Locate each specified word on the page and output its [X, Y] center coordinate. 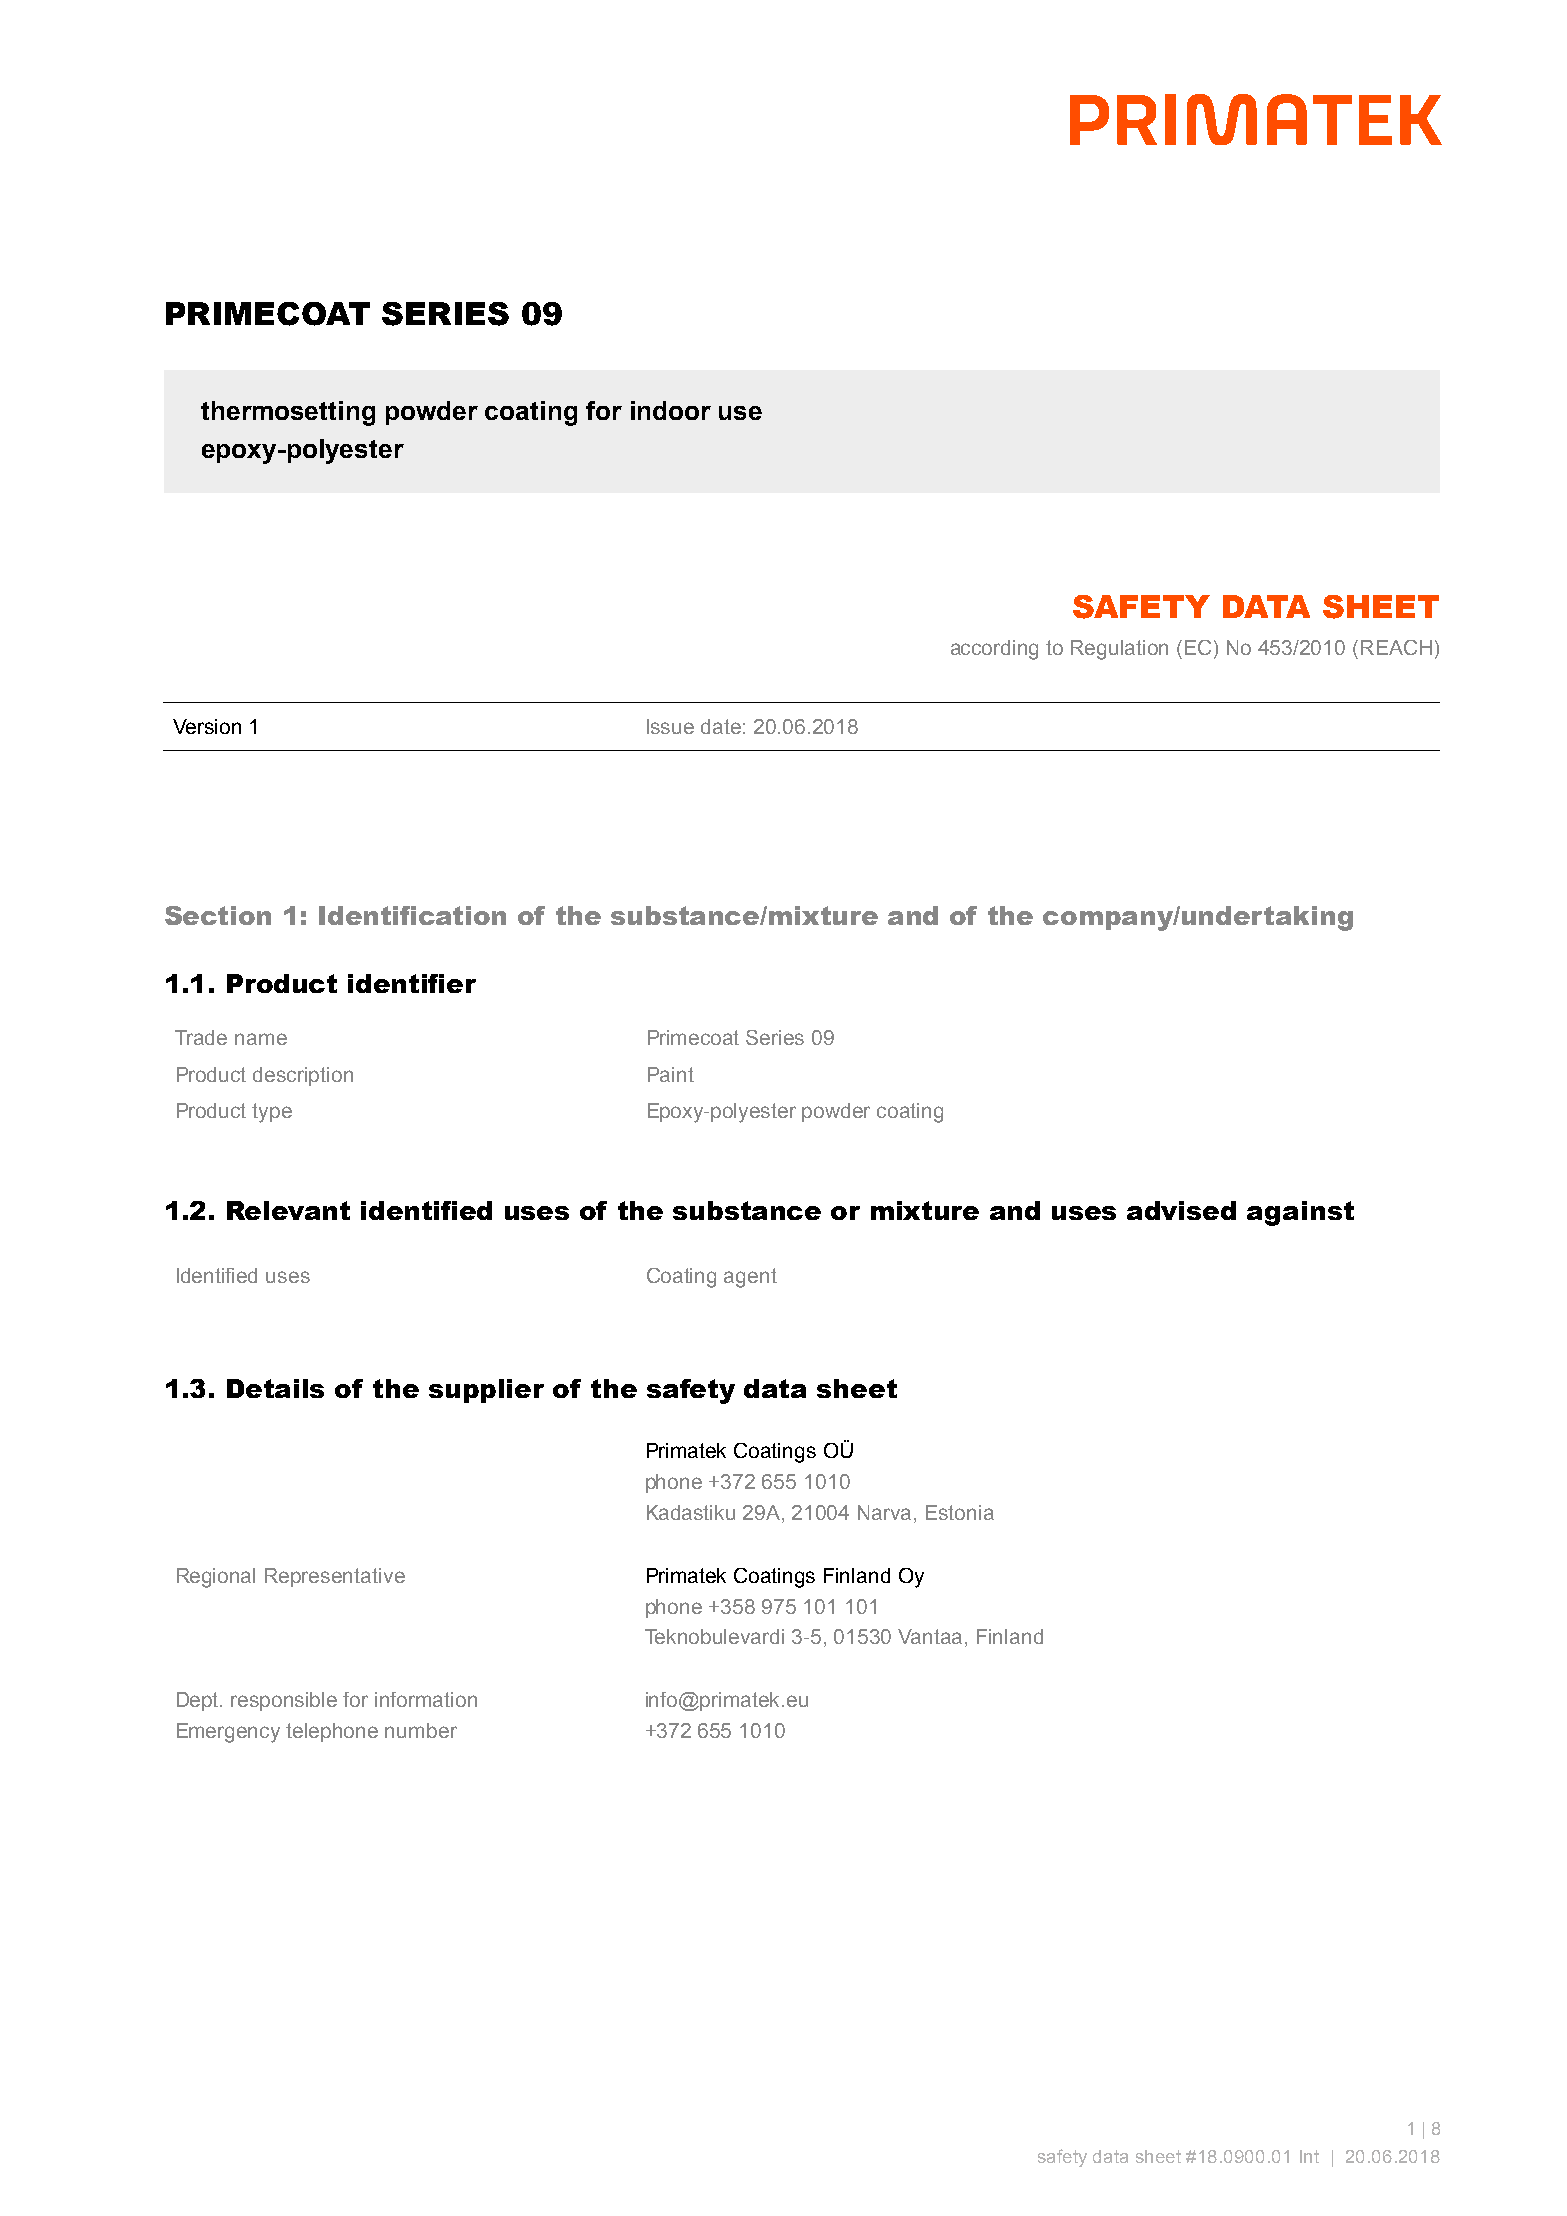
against [1300, 1213]
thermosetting [288, 413]
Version [207, 726]
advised [1181, 1210]
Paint [671, 1074]
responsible [284, 1701]
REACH [1396, 647]
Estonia [960, 1512]
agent [750, 1278]
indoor [671, 410]
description [303, 1076]
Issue [670, 726]
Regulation [1119, 650]
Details [275, 1388]
